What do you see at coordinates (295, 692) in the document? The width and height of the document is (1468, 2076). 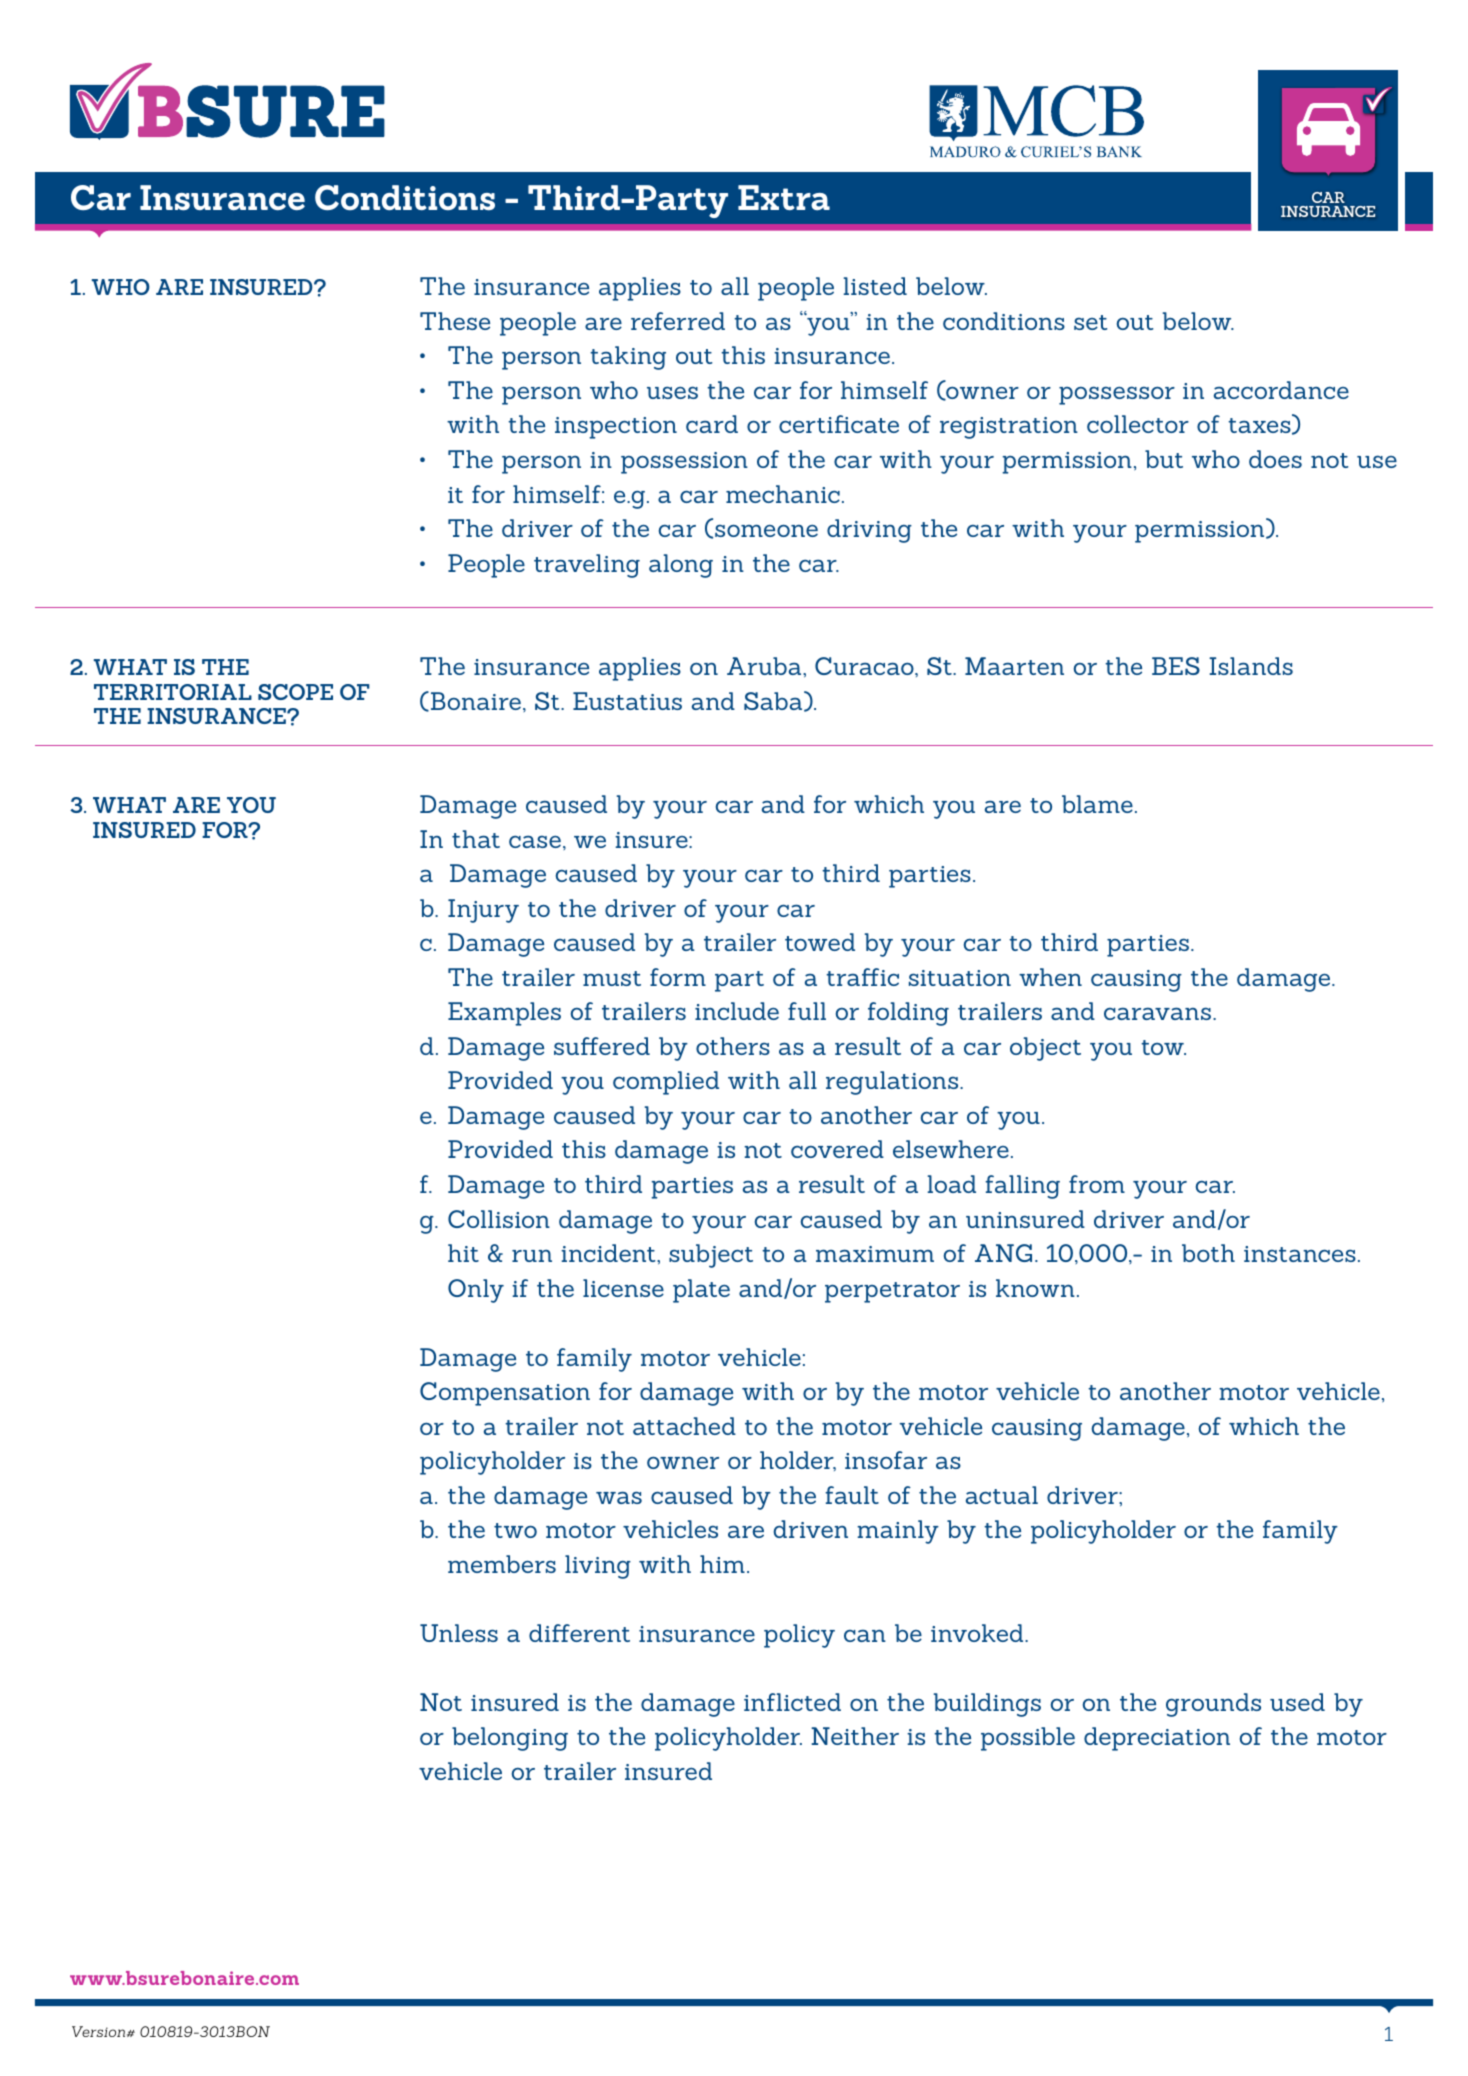 I see `SCOPE` at bounding box center [295, 692].
